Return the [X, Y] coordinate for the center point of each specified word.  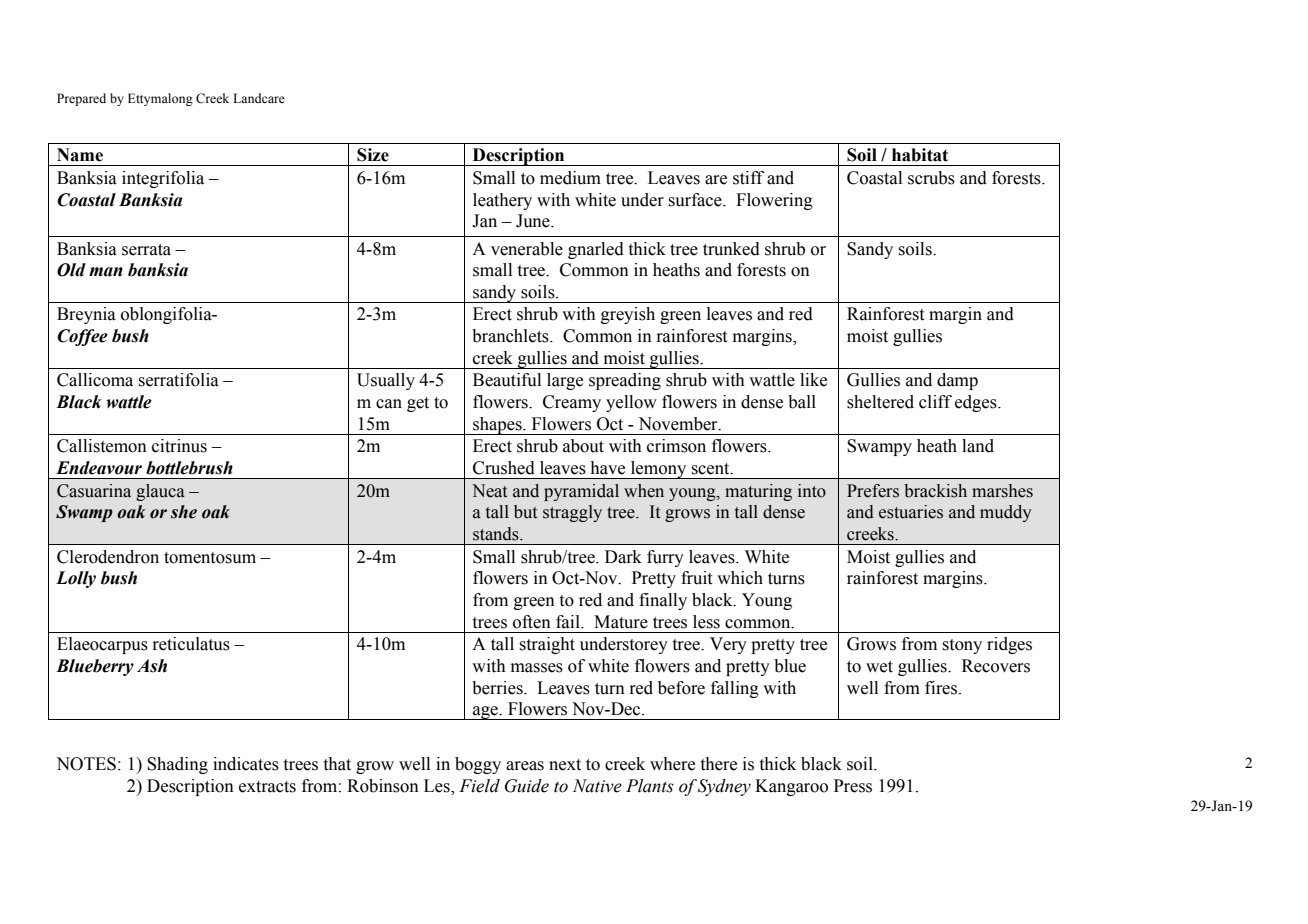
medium [570, 178]
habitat [920, 155]
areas [525, 766]
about [583, 446]
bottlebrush [189, 468]
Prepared [81, 99]
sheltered [880, 402]
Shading [177, 765]
